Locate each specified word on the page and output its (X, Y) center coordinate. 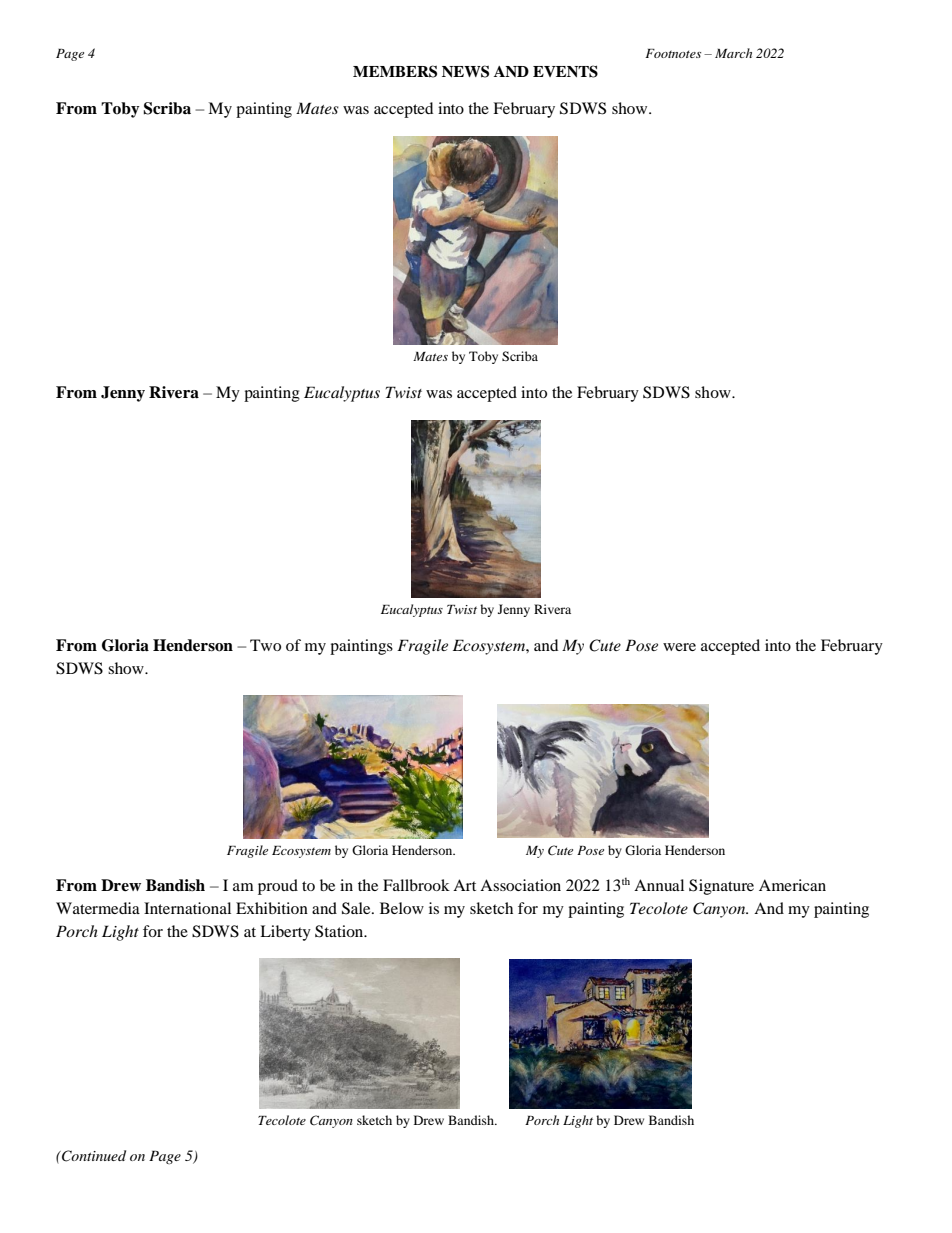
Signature (721, 887)
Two (265, 645)
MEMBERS (395, 71)
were (679, 647)
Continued (93, 1156)
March (733, 53)
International (187, 908)
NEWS (465, 71)
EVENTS (565, 71)
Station (340, 931)
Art (464, 885)
